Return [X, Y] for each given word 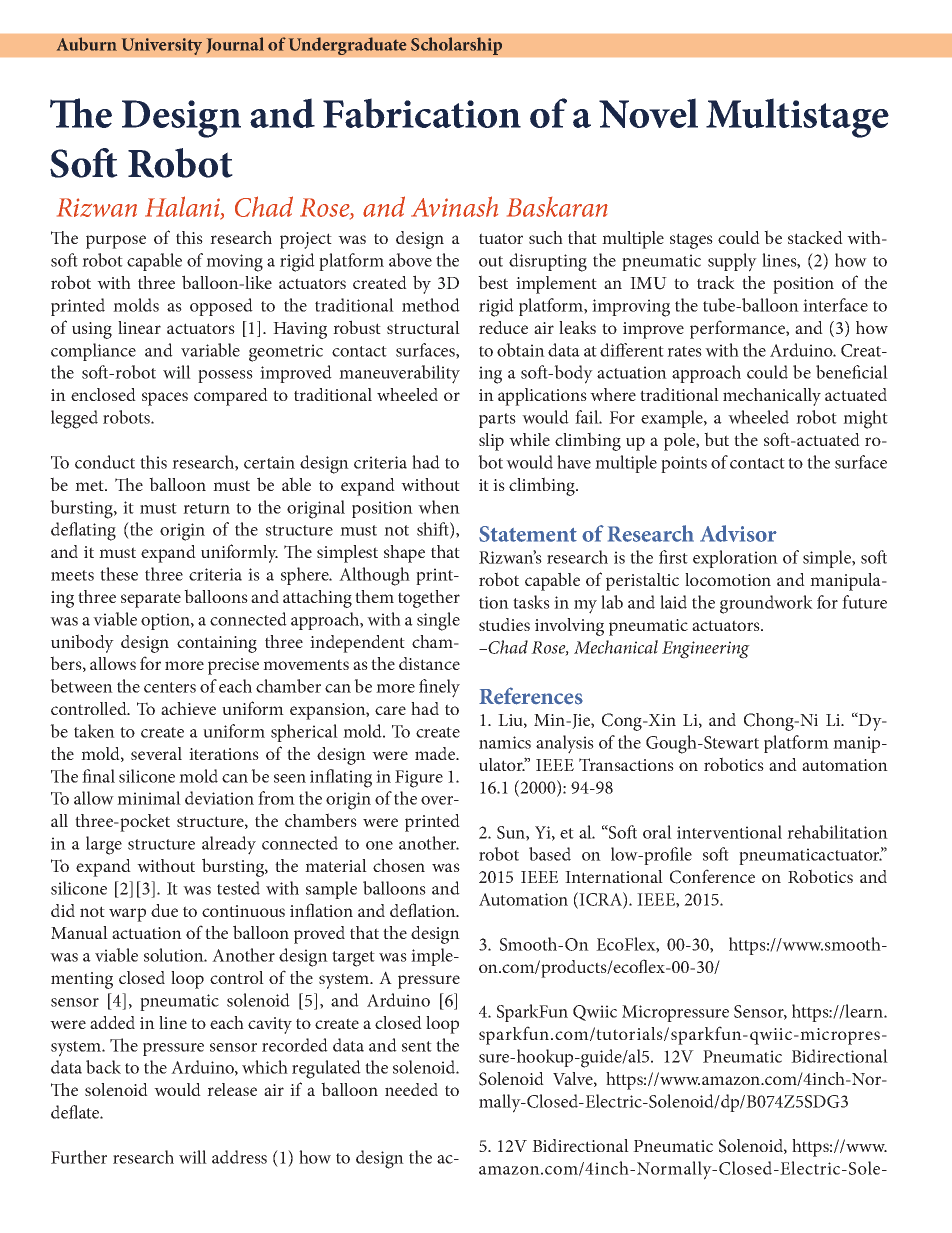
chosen [399, 865]
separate [151, 600]
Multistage [797, 118]
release [232, 1089]
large [104, 845]
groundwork [766, 604]
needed [411, 1089]
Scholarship [456, 46]
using [92, 330]
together [429, 599]
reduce [503, 327]
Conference [712, 876]
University [161, 46]
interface [835, 305]
